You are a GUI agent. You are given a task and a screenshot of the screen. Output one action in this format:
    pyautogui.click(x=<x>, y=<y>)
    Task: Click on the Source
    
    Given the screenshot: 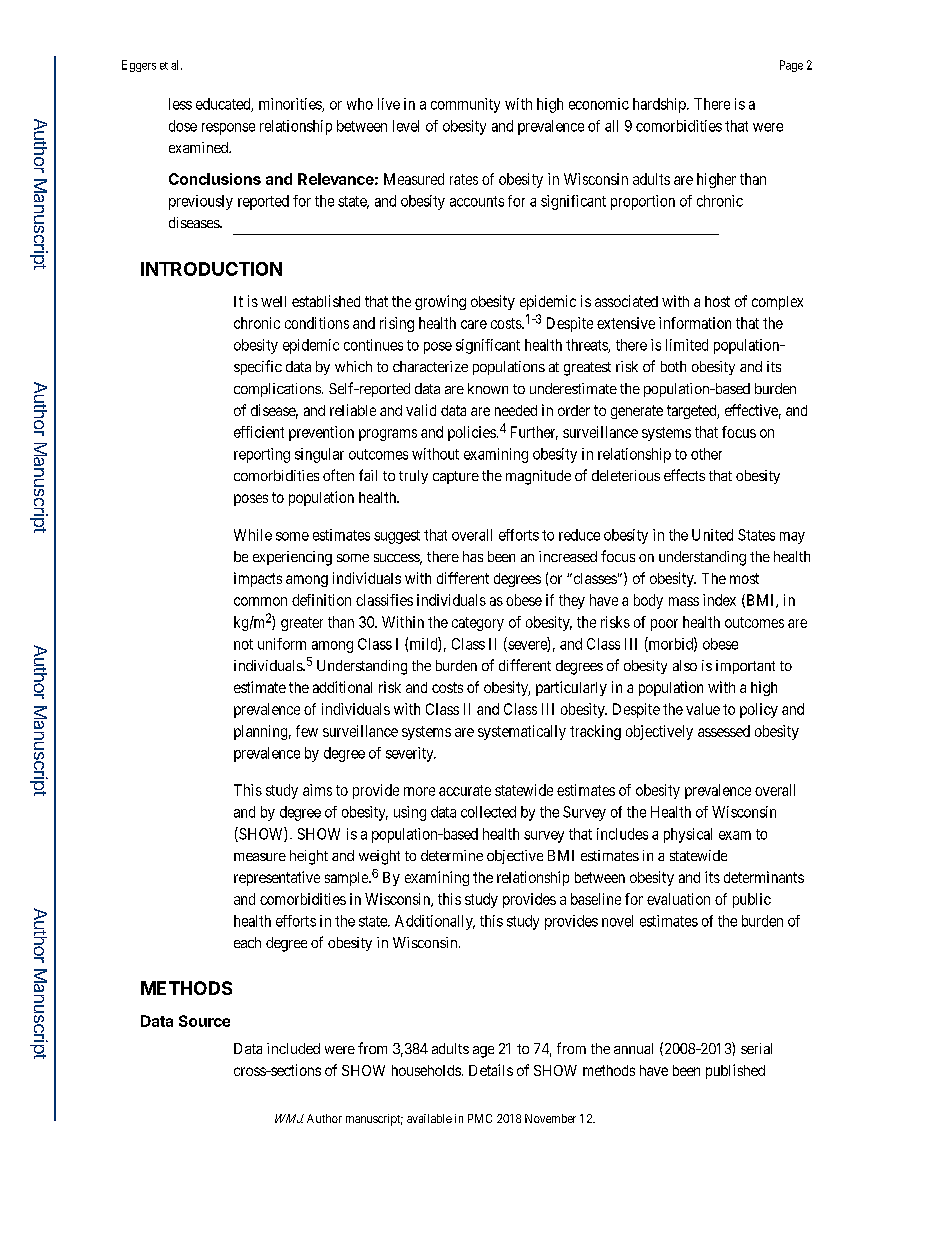 What is the action you would take?
    pyautogui.click(x=204, y=1021)
